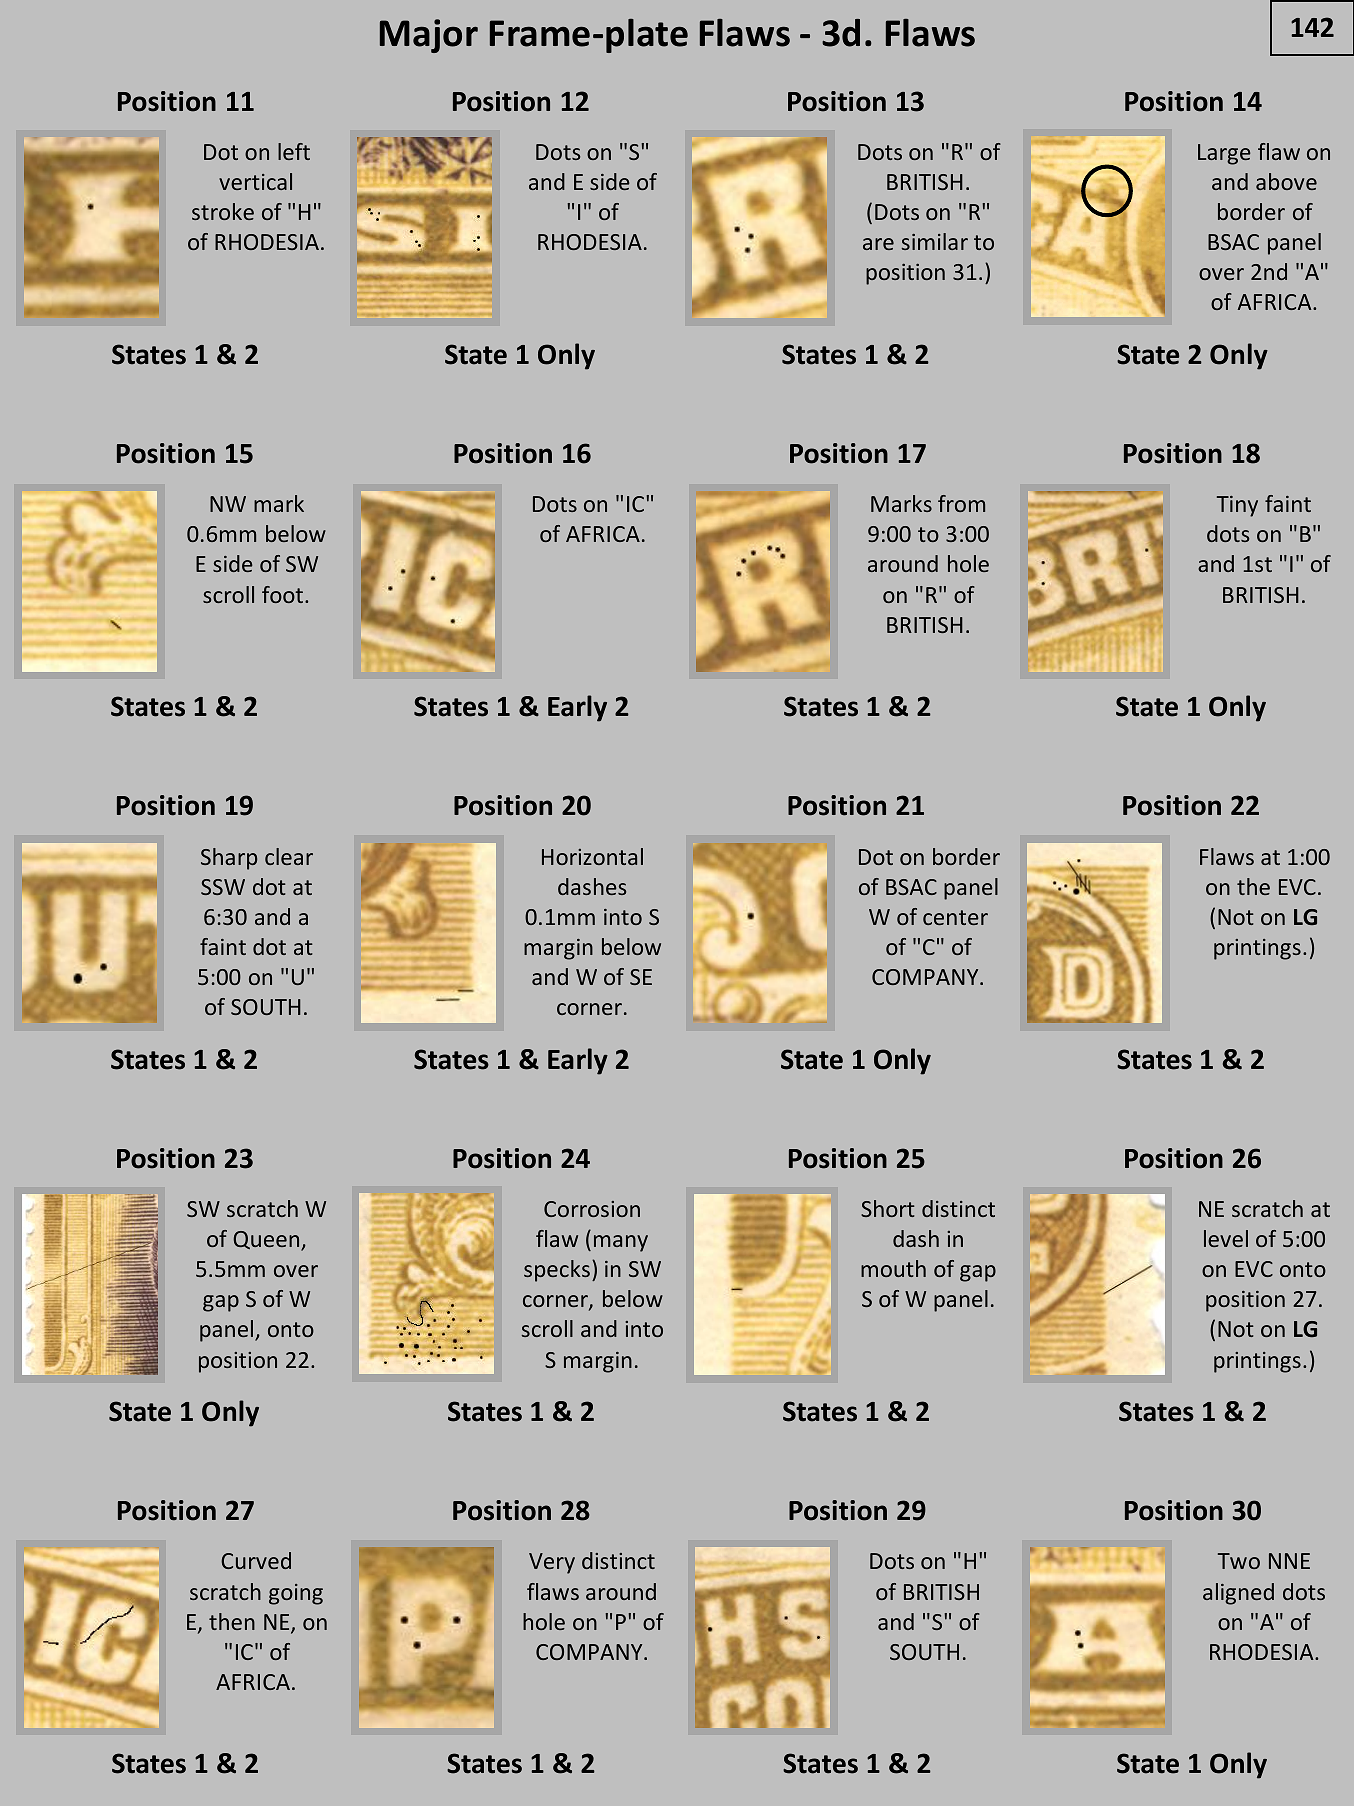 The width and height of the document is (1354, 1806). I want to click on Horizontal, so click(592, 856).
